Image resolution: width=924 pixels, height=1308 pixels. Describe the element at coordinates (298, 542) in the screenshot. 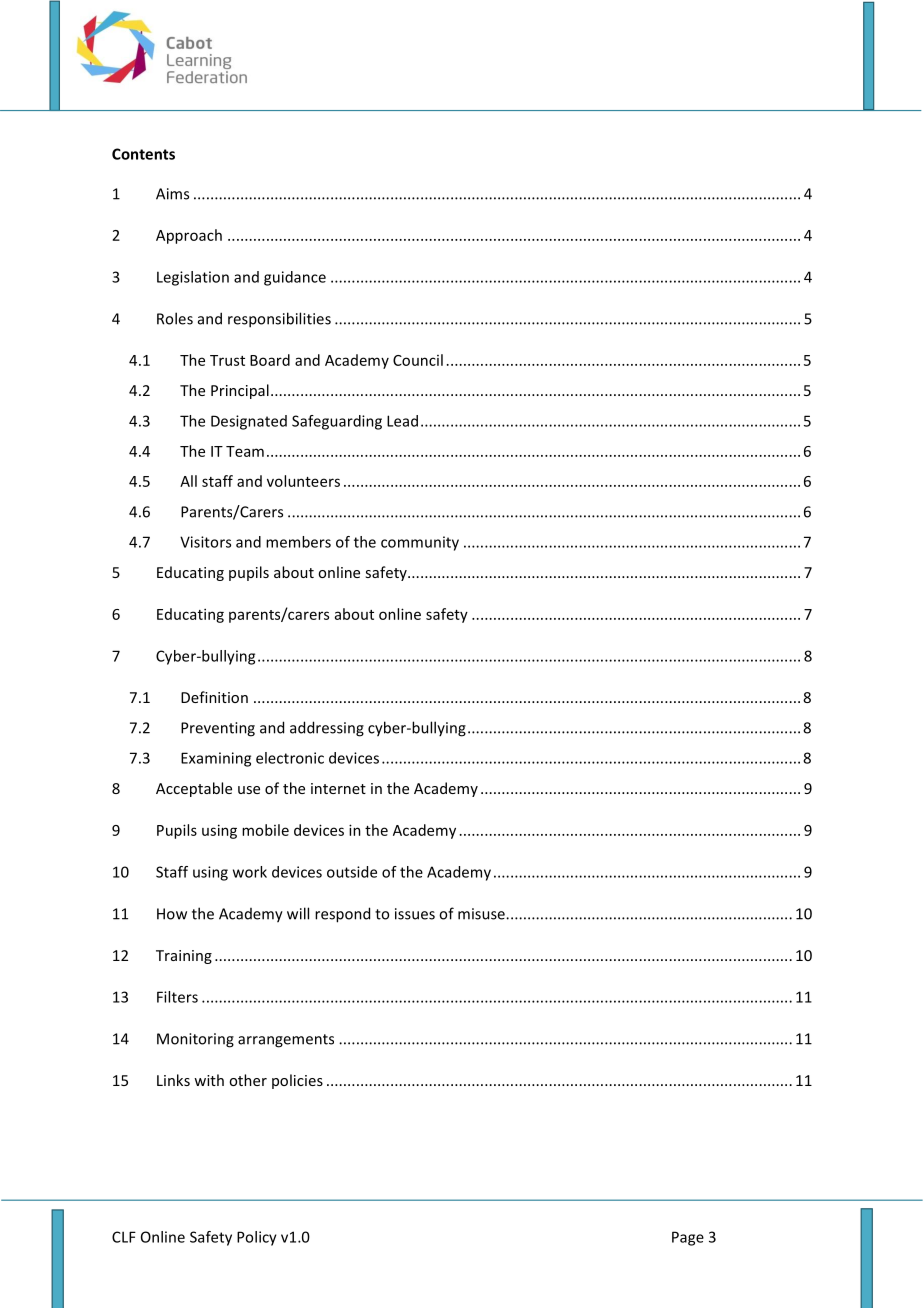

I see `members` at that location.
